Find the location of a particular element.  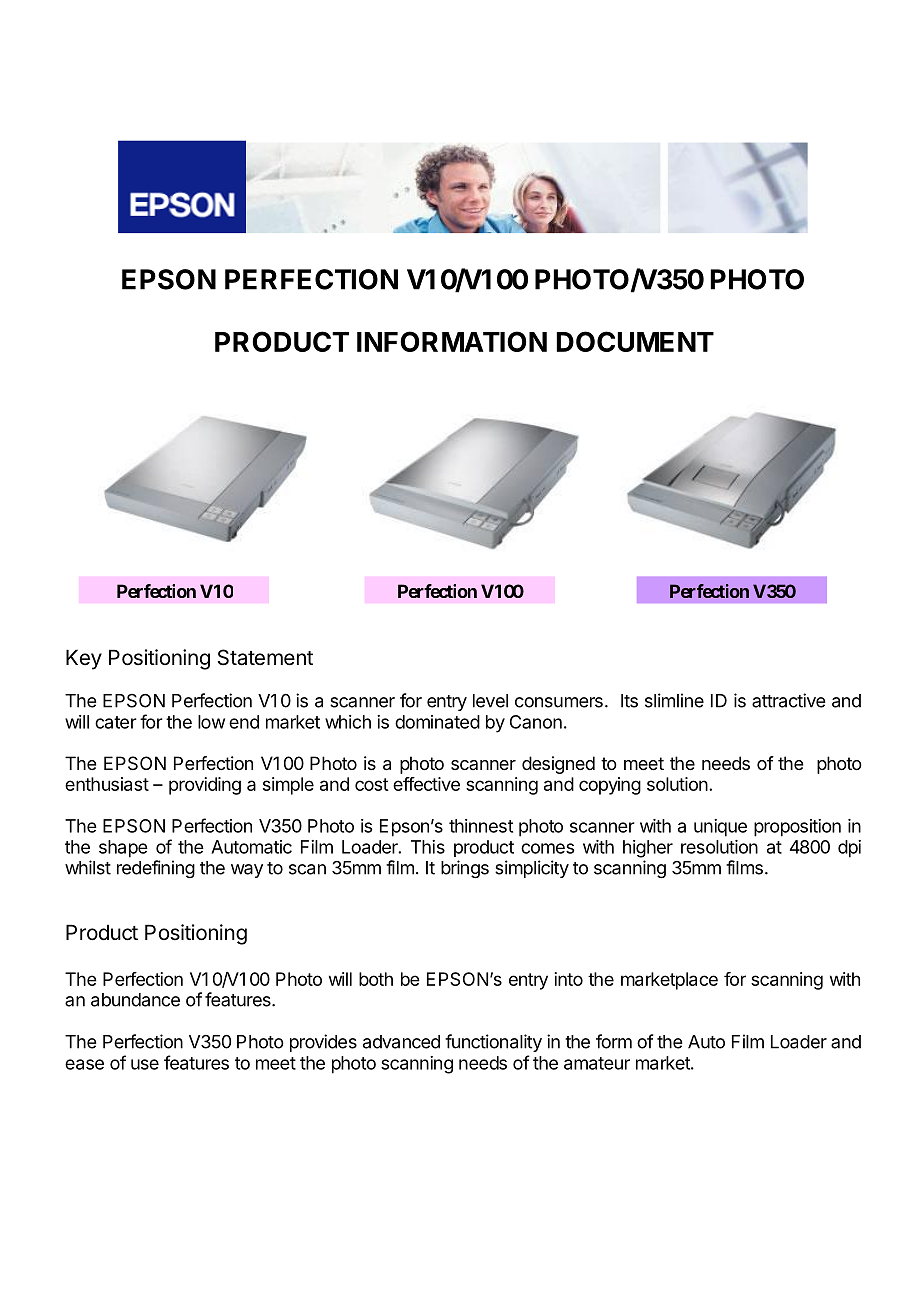

functionality is located at coordinates (493, 1043).
